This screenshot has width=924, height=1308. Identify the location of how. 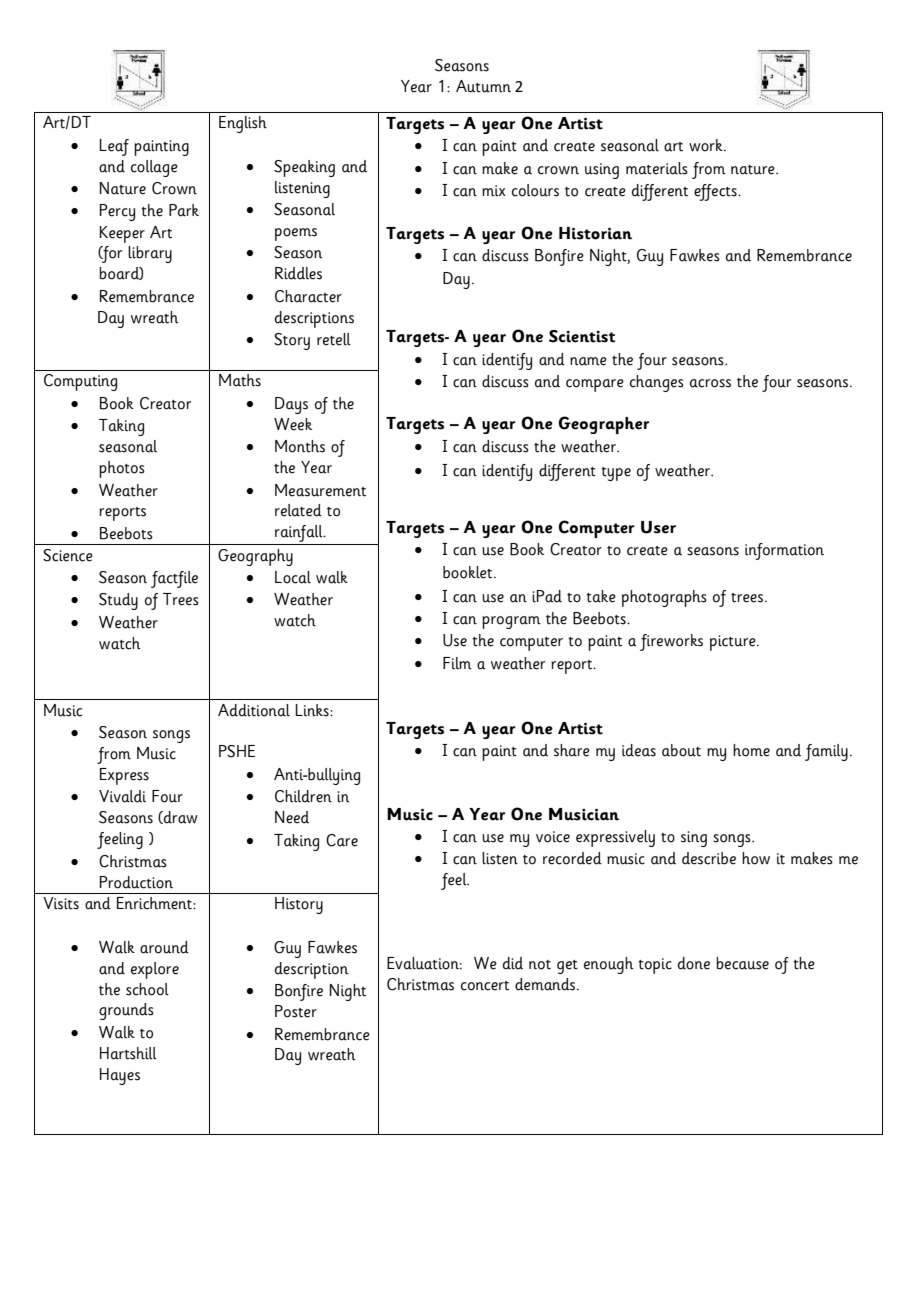
(756, 858).
